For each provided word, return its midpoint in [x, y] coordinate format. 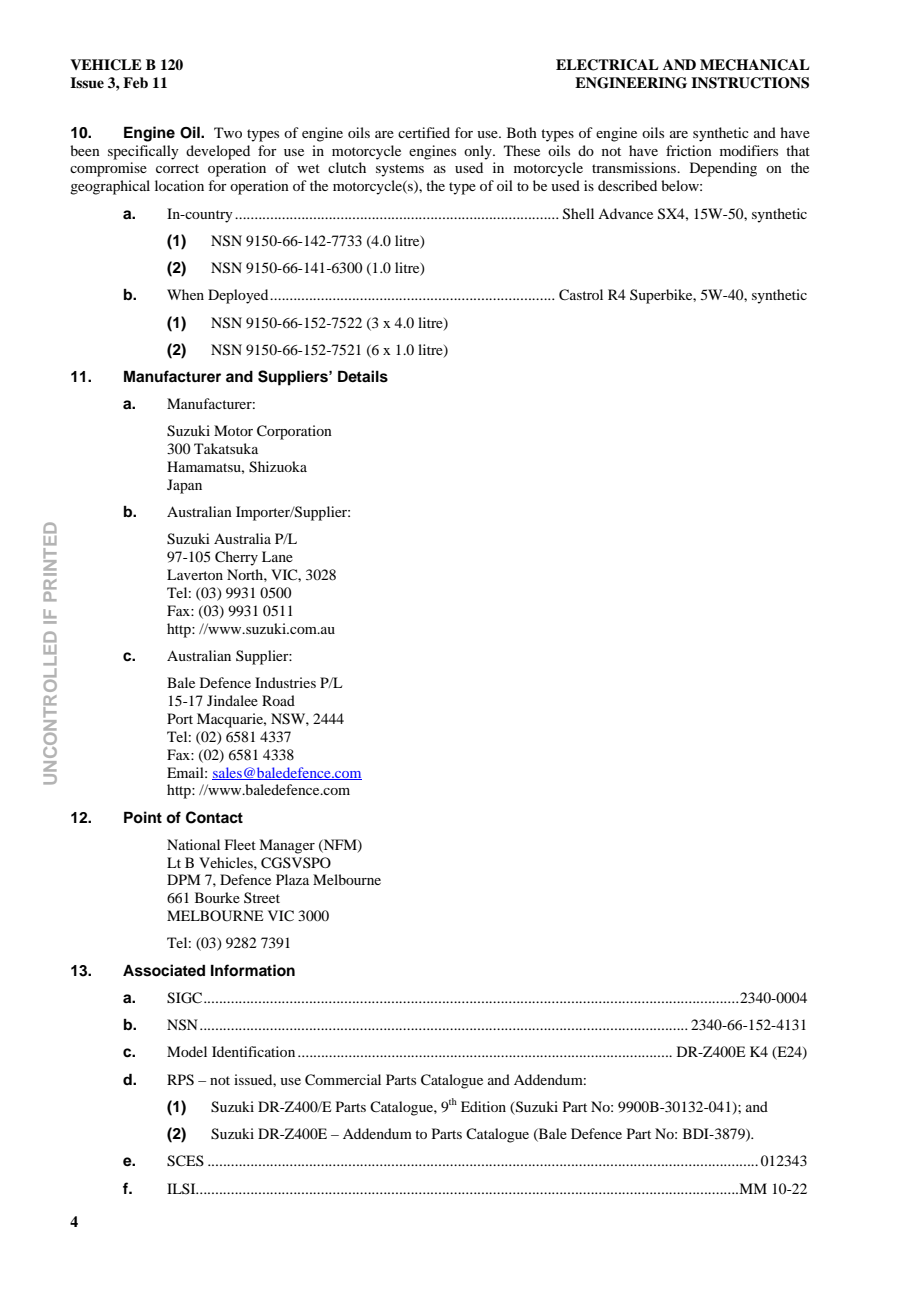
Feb [135, 82]
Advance [625, 213]
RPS [180, 1080]
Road [278, 700]
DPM [183, 879]
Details [363, 376]
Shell [578, 214]
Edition [483, 1106]
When [185, 294]
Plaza [292, 879]
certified [424, 132]
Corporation [294, 432]
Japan [184, 486]
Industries [285, 682]
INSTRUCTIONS [750, 83]
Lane [277, 556]
